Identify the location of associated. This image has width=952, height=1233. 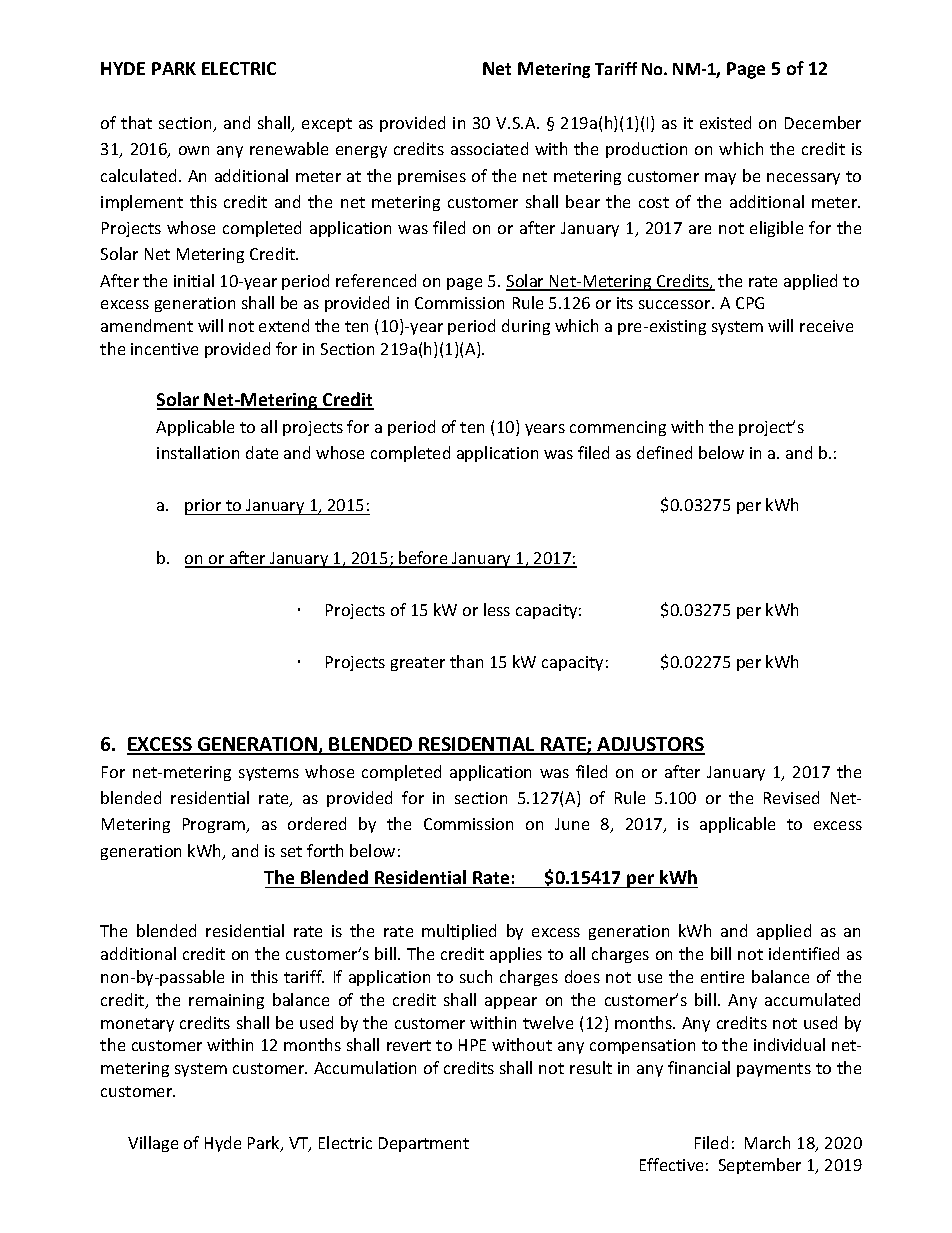
(489, 148).
